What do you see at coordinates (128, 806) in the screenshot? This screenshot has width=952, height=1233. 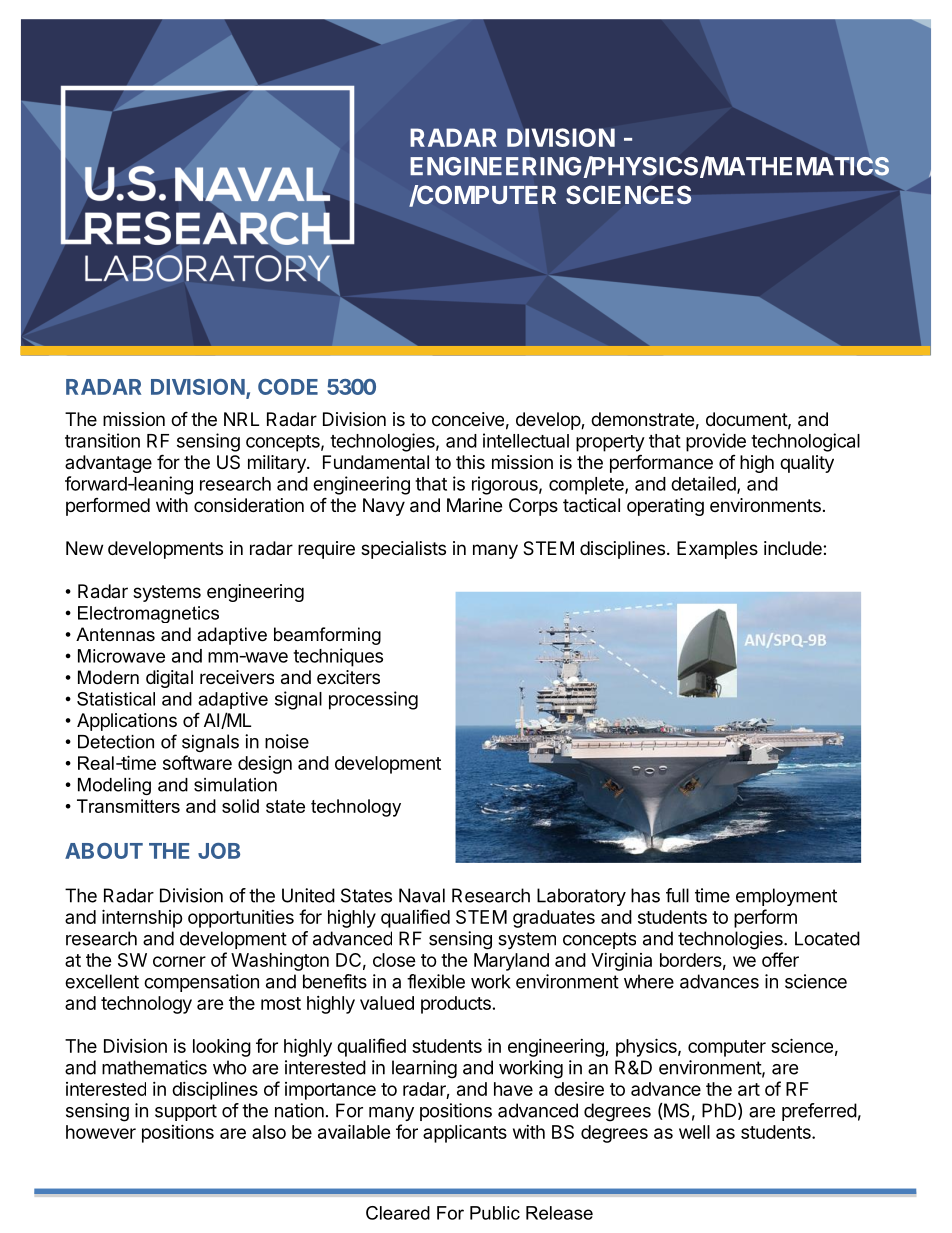 I see `Transmitters` at bounding box center [128, 806].
